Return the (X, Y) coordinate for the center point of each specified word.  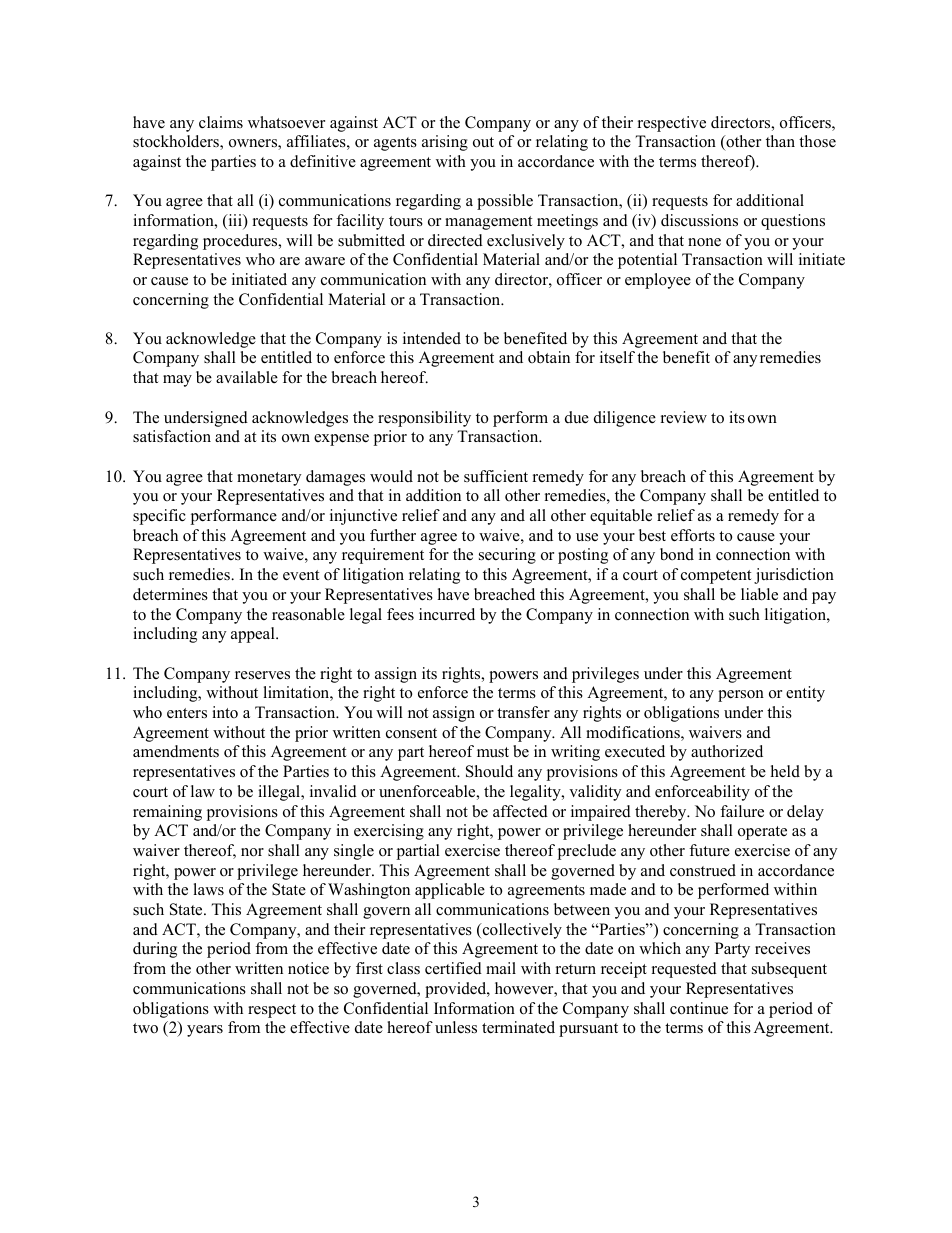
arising (445, 143)
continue (699, 1008)
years (205, 1031)
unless (456, 1027)
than (780, 141)
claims (221, 122)
